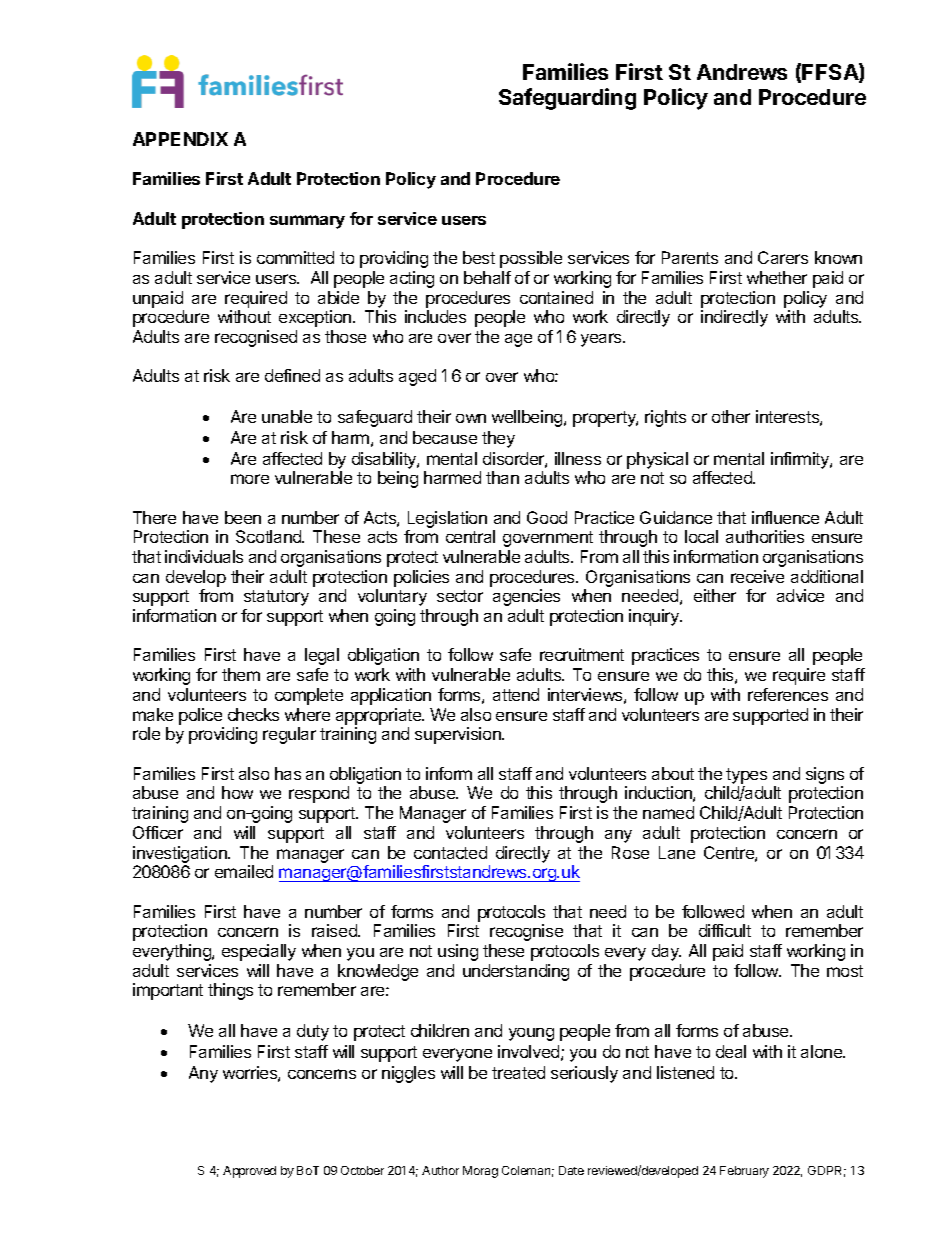 The image size is (952, 1233). I want to click on Morag, so click(480, 1172).
